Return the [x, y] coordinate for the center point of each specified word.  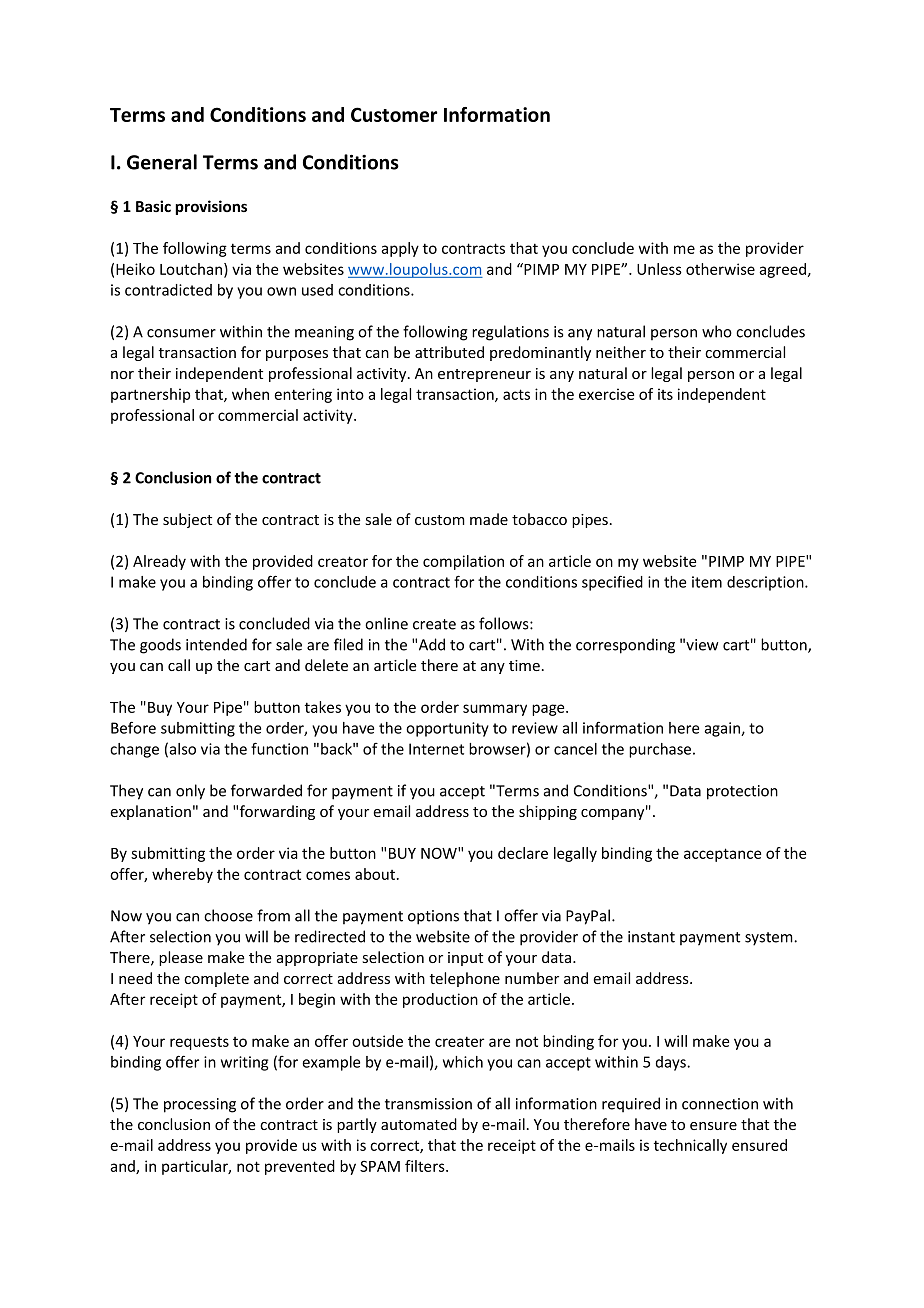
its [665, 394]
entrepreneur [484, 375]
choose [228, 915]
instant [651, 937]
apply [400, 249]
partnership [151, 395]
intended [216, 644]
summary [495, 710]
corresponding [625, 646]
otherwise [720, 269]
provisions [211, 207]
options [433, 917]
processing [200, 1105]
